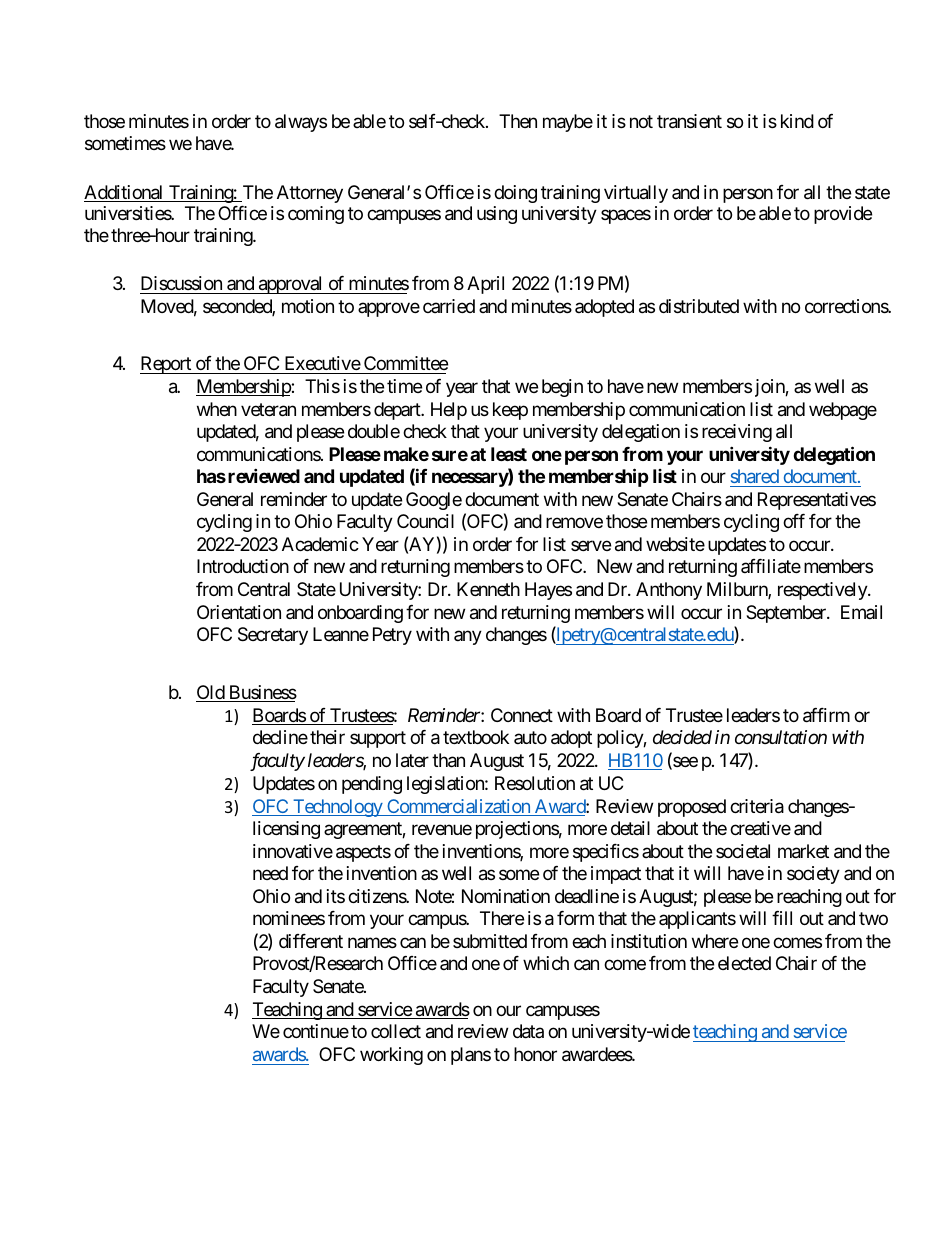  I want to click on societal, so click(743, 851).
